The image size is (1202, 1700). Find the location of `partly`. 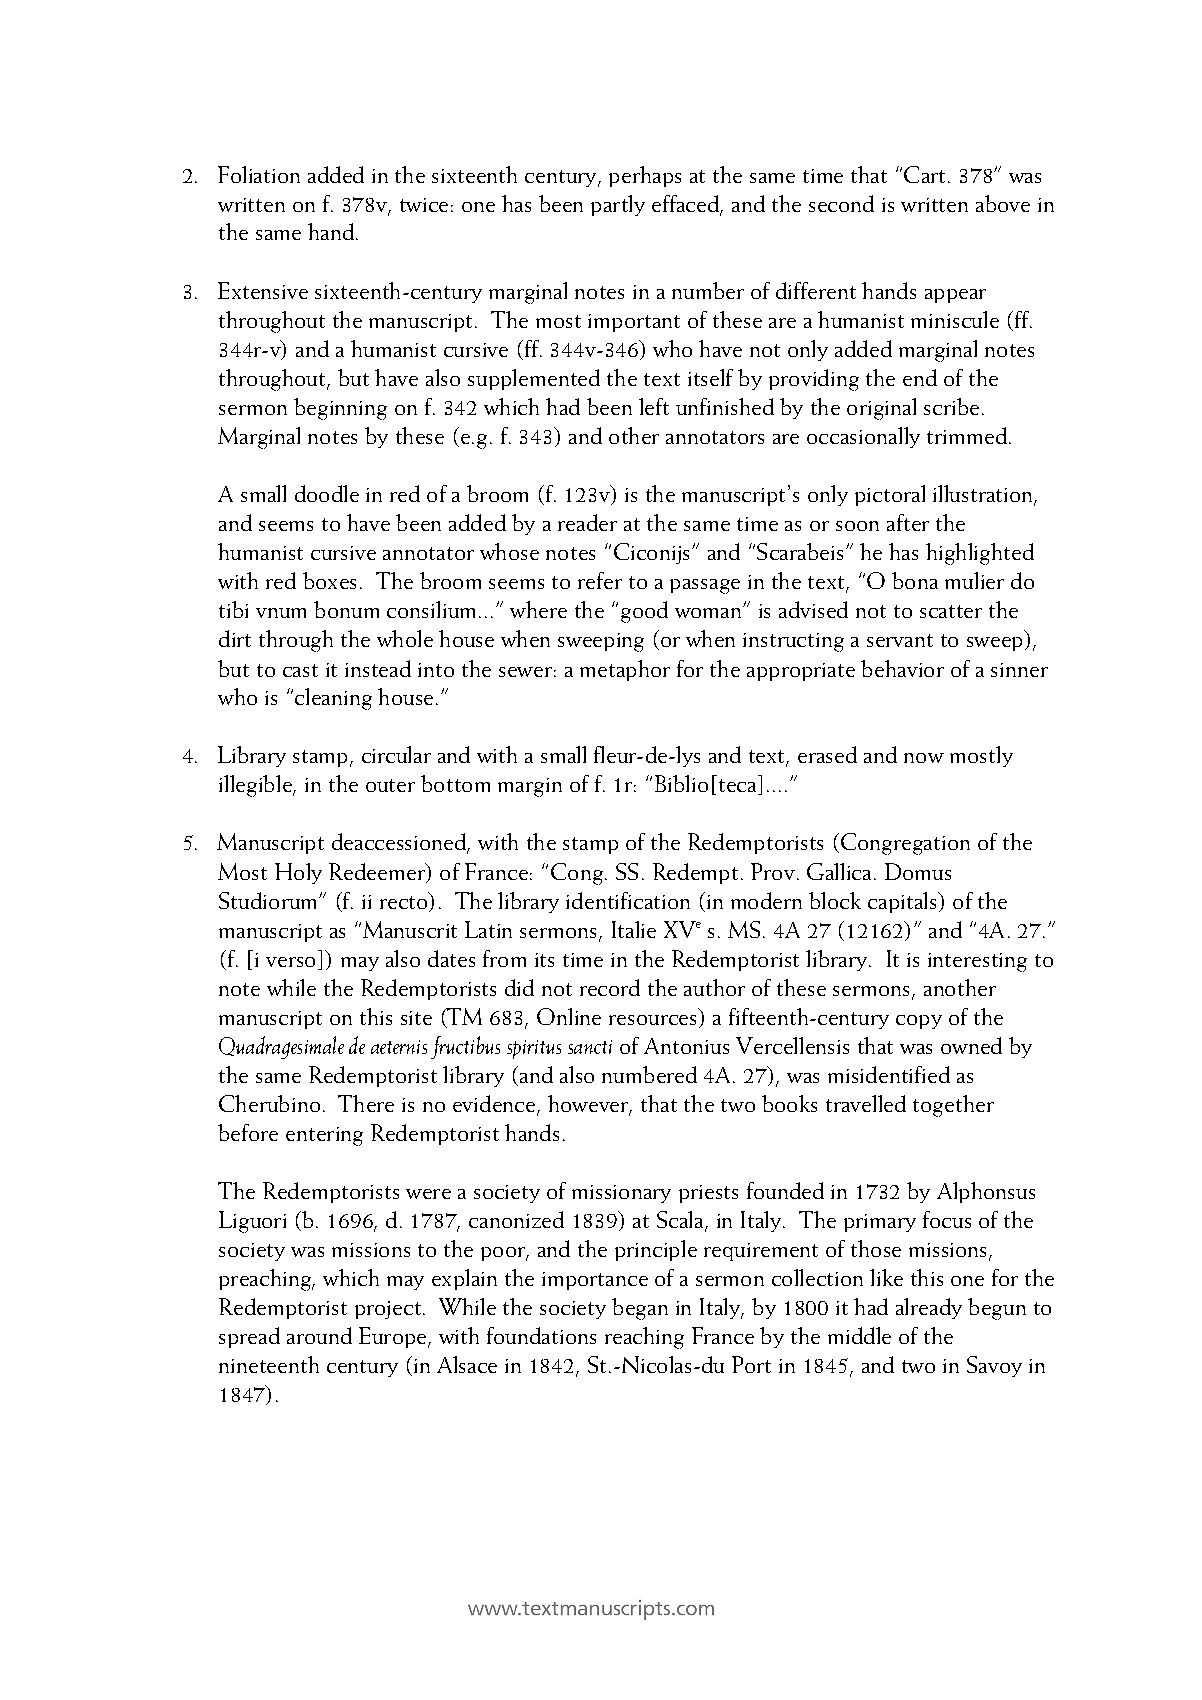

partly is located at coordinates (618, 205).
